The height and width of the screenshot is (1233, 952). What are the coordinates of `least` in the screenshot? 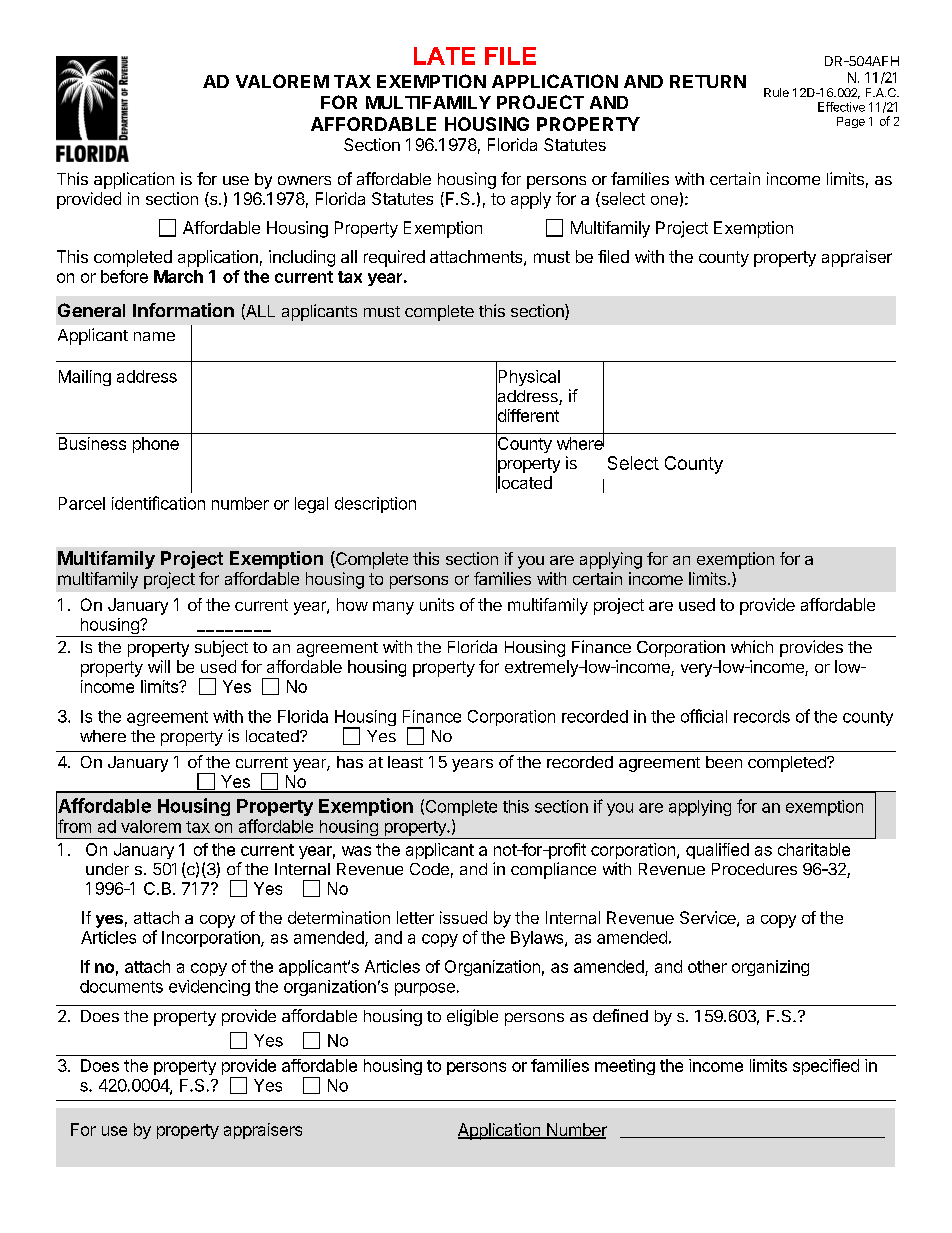 It's located at (405, 762).
